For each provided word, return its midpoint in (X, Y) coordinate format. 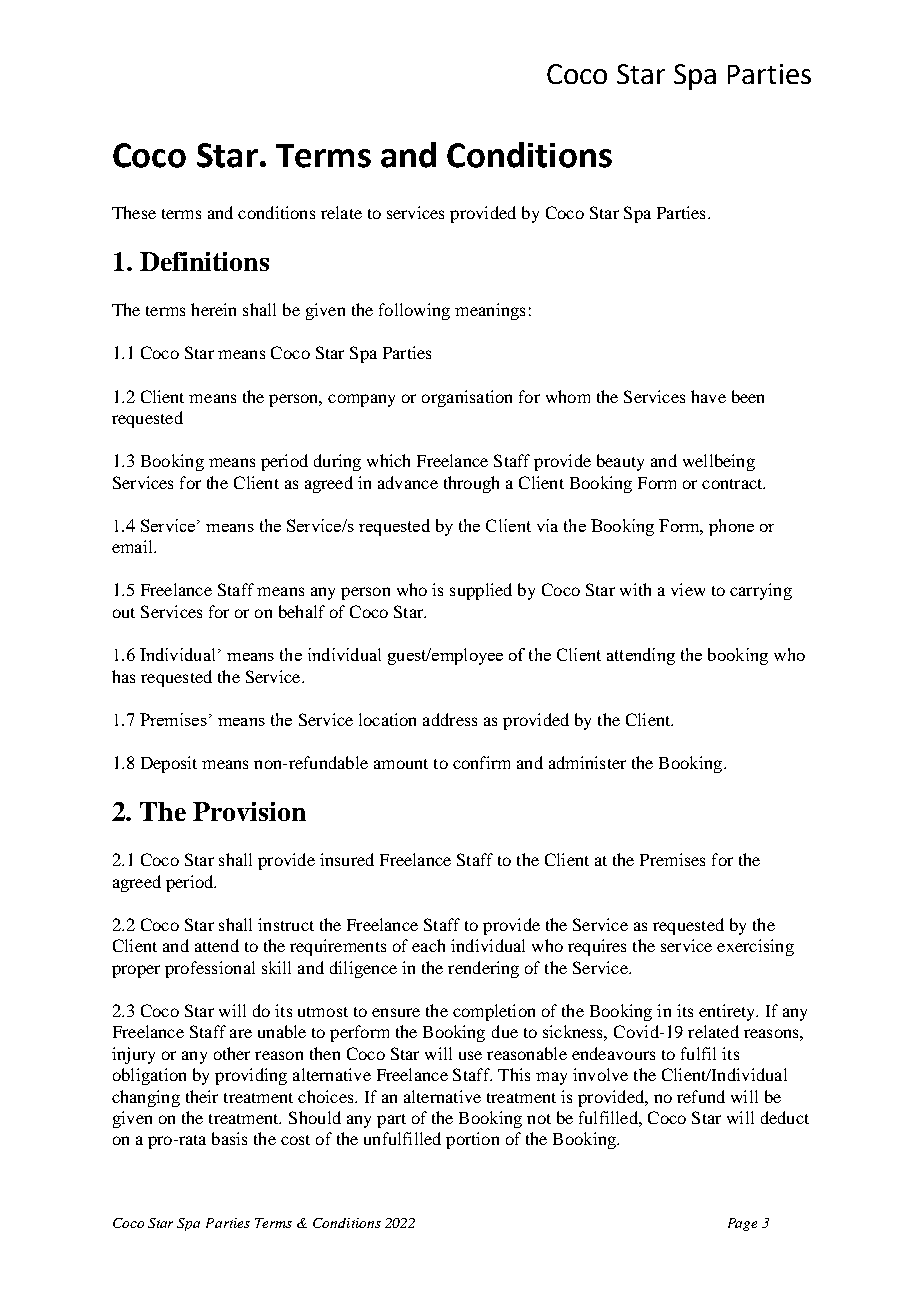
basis (229, 1138)
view (688, 589)
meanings (490, 311)
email (133, 546)
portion (472, 1140)
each (428, 945)
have (708, 396)
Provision (249, 811)
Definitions (204, 261)
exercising (755, 947)
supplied (481, 591)
